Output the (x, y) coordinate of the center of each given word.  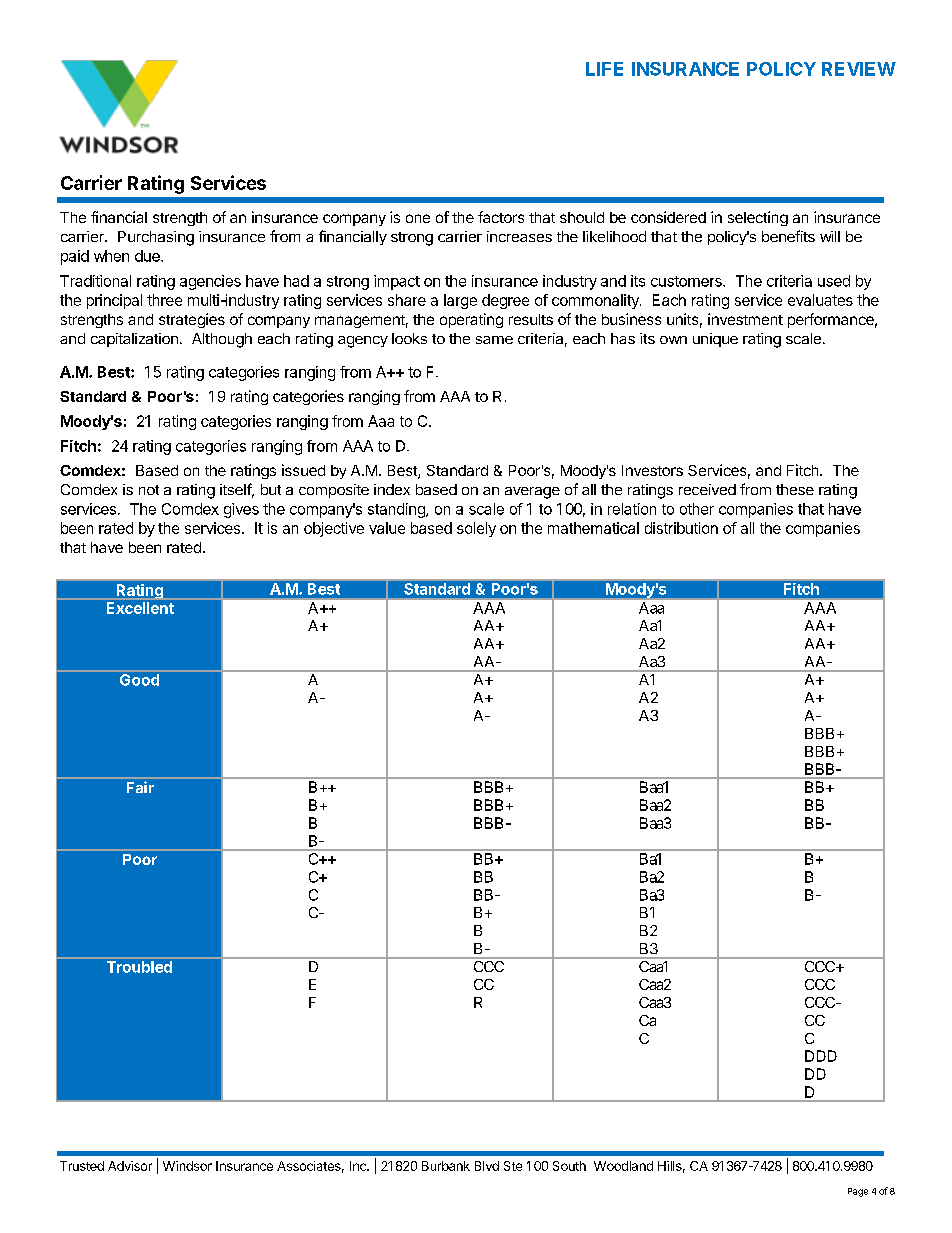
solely (476, 529)
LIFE (604, 69)
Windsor (187, 1166)
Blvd (487, 1166)
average (532, 493)
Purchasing (156, 238)
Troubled (139, 967)
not (149, 490)
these (795, 489)
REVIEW (859, 69)
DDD (821, 1056)
